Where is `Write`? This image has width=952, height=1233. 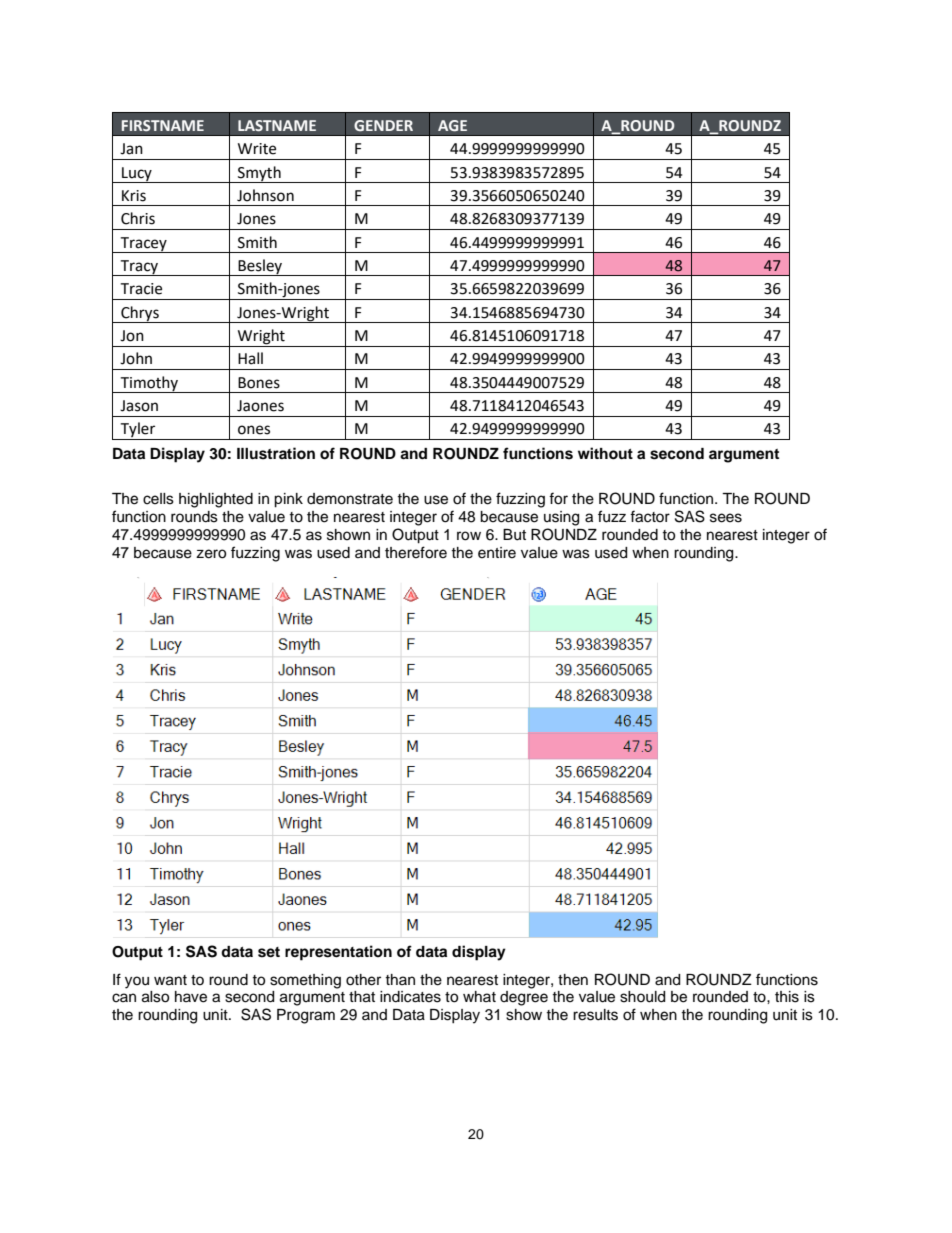 Write is located at coordinates (257, 149).
